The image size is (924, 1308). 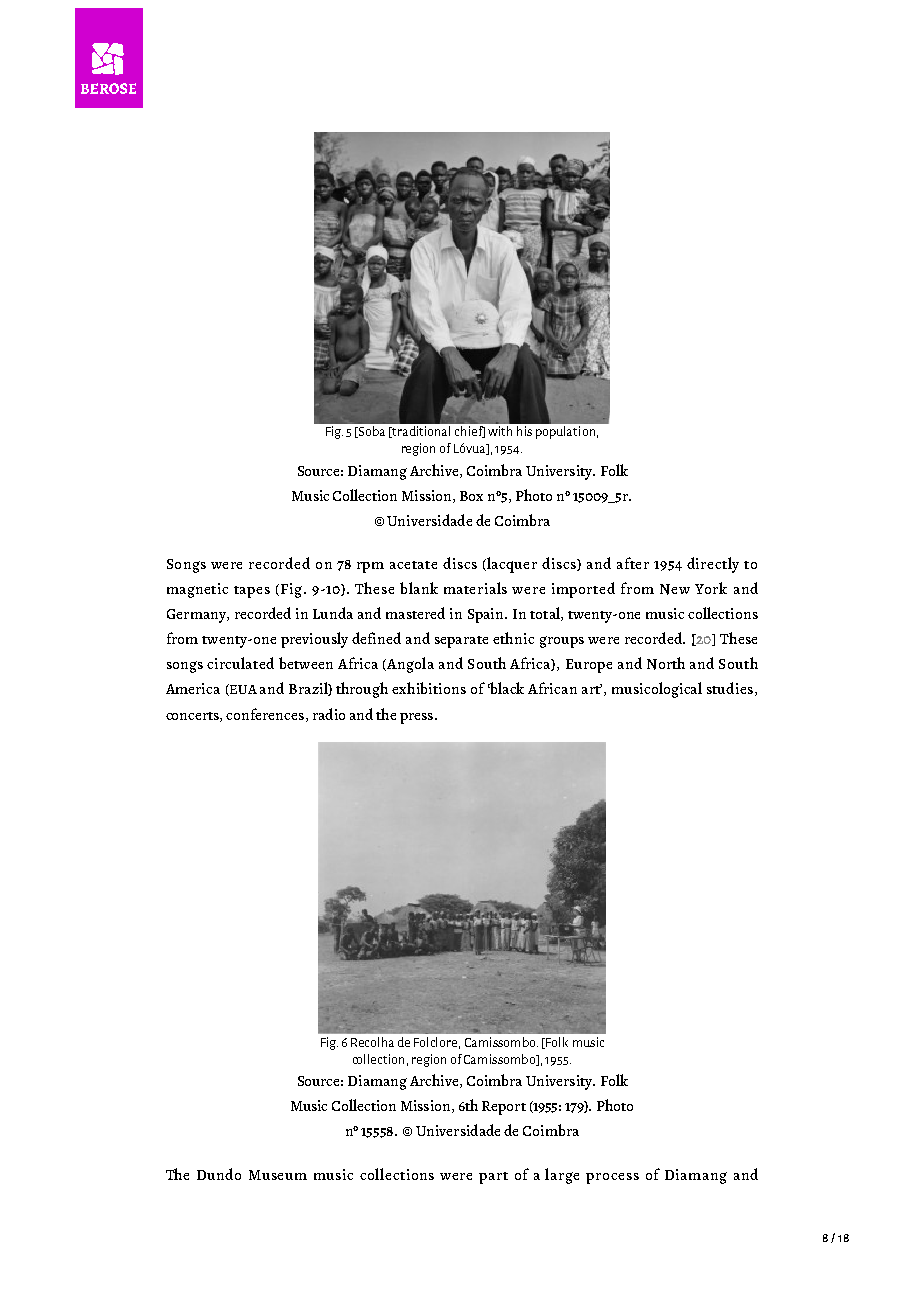 I want to click on tapes, so click(x=252, y=592).
